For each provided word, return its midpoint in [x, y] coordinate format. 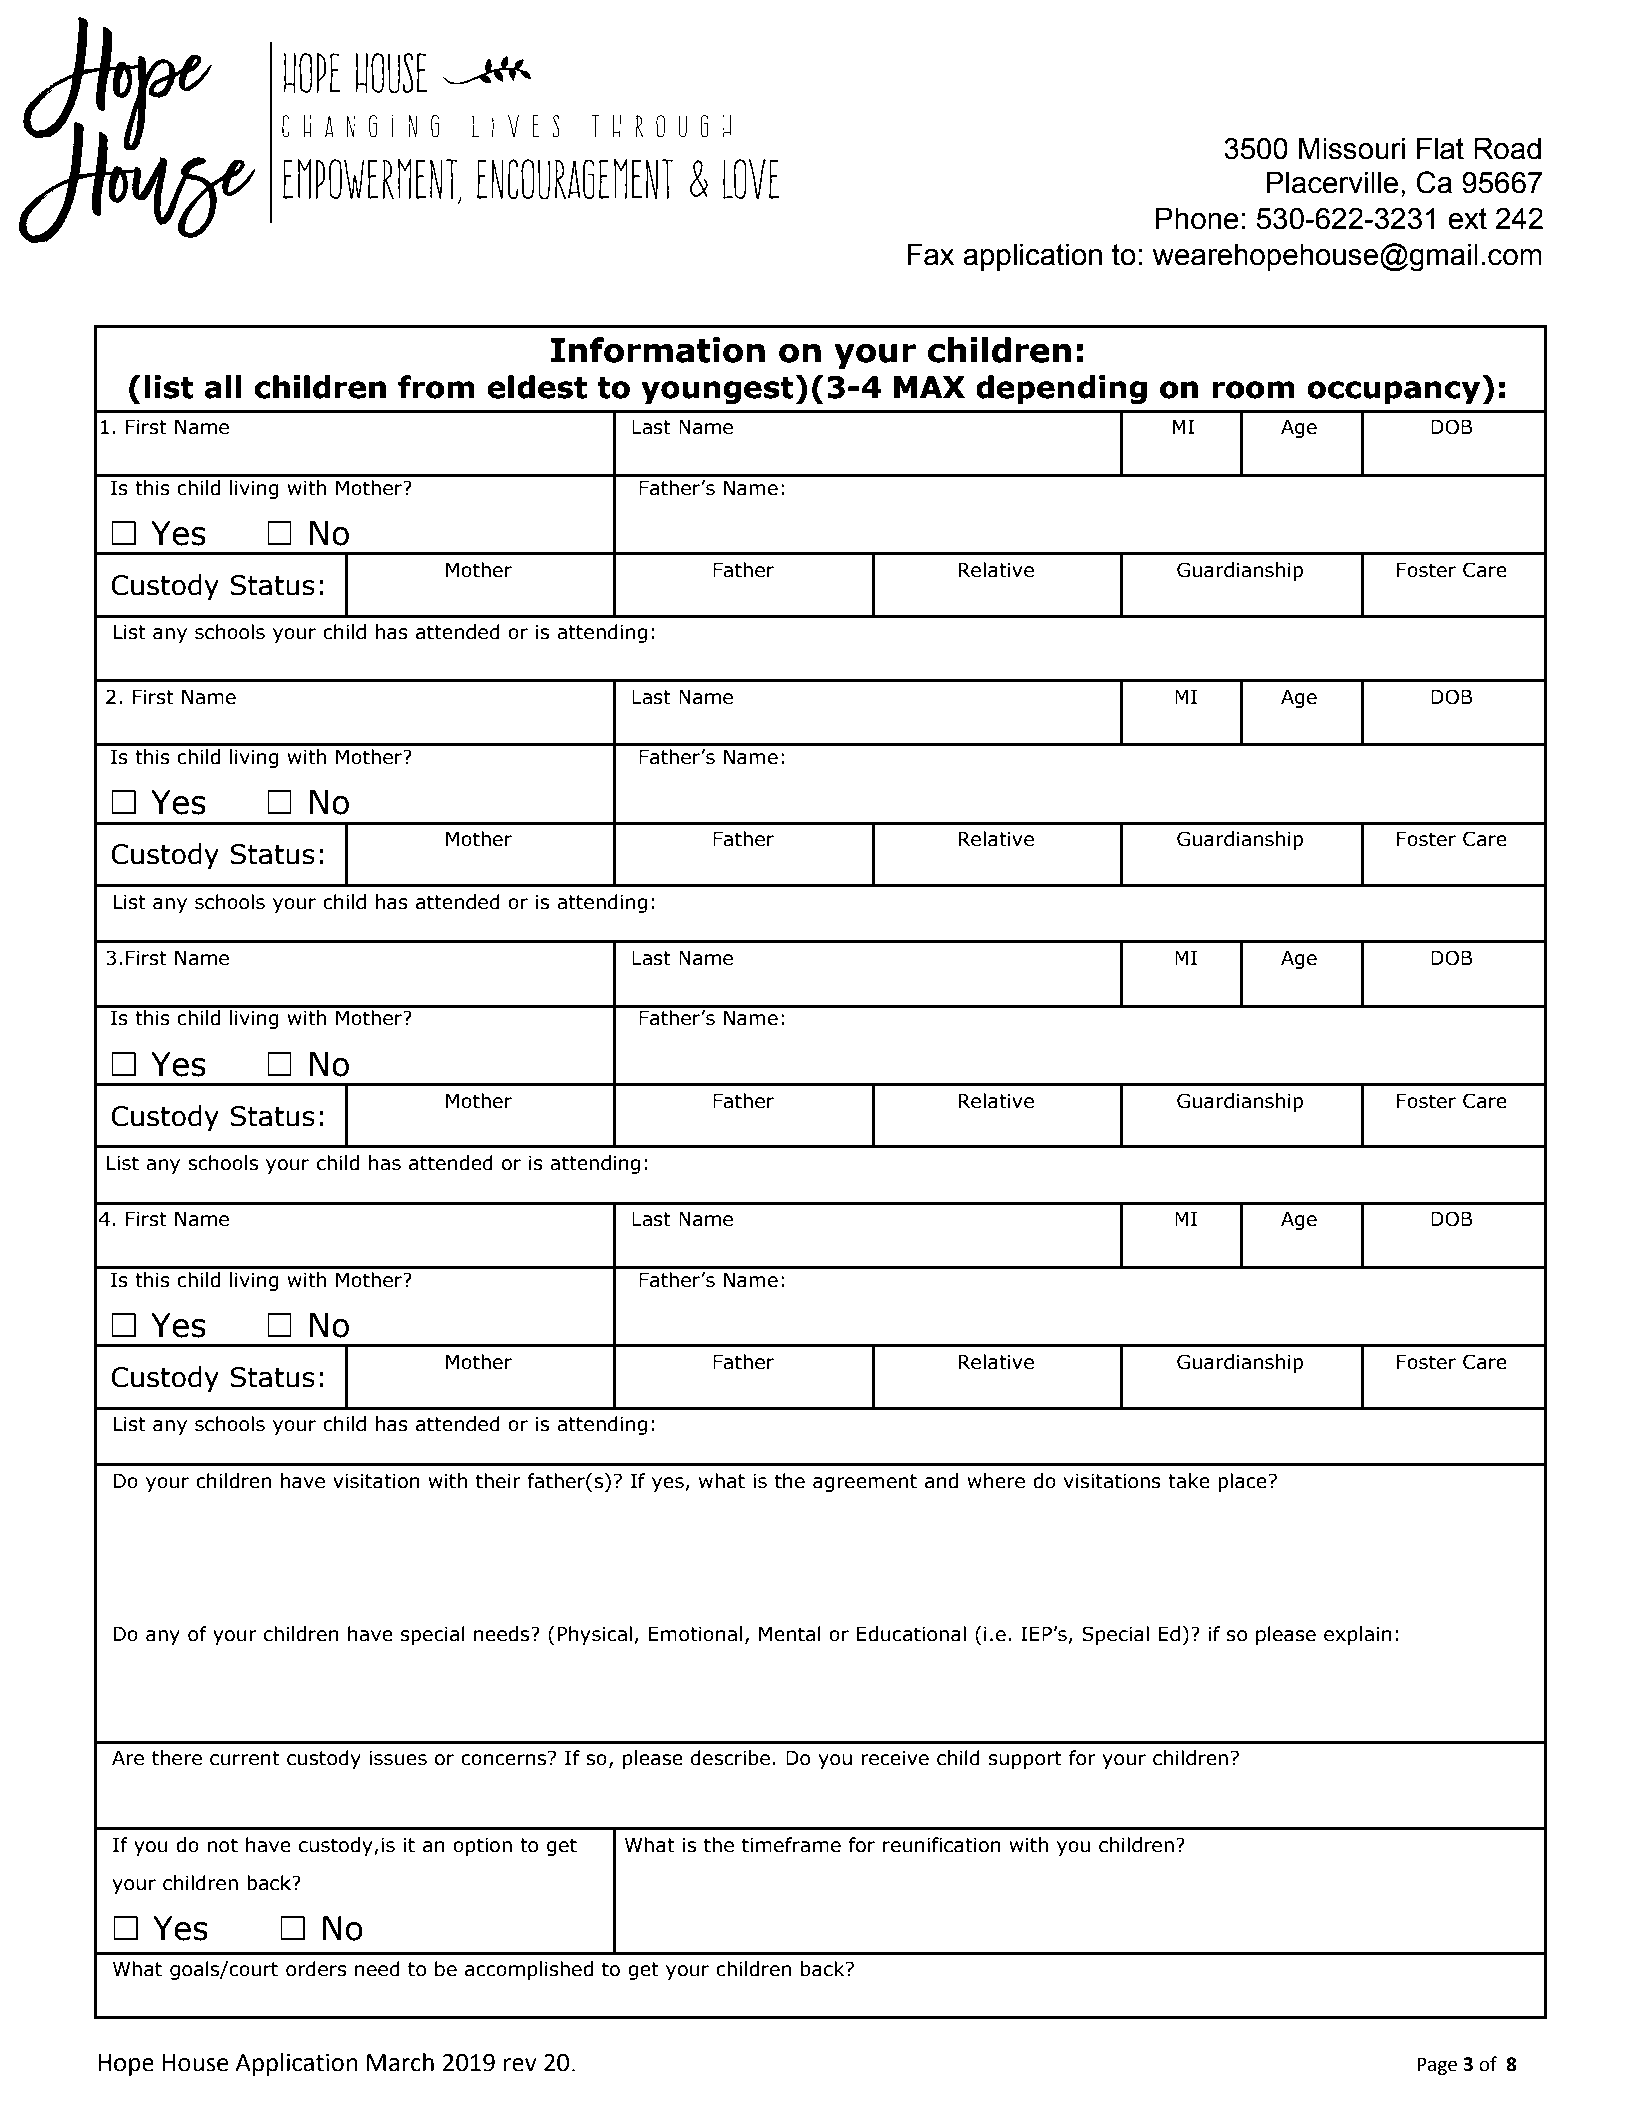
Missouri [1352, 148]
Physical [594, 1635]
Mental [790, 1634]
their [498, 1481]
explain [1358, 1635]
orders [316, 1969]
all [223, 387]
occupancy [1395, 392]
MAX [929, 387]
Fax [930, 254]
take [1189, 1481]
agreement [865, 1483]
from [436, 387]
